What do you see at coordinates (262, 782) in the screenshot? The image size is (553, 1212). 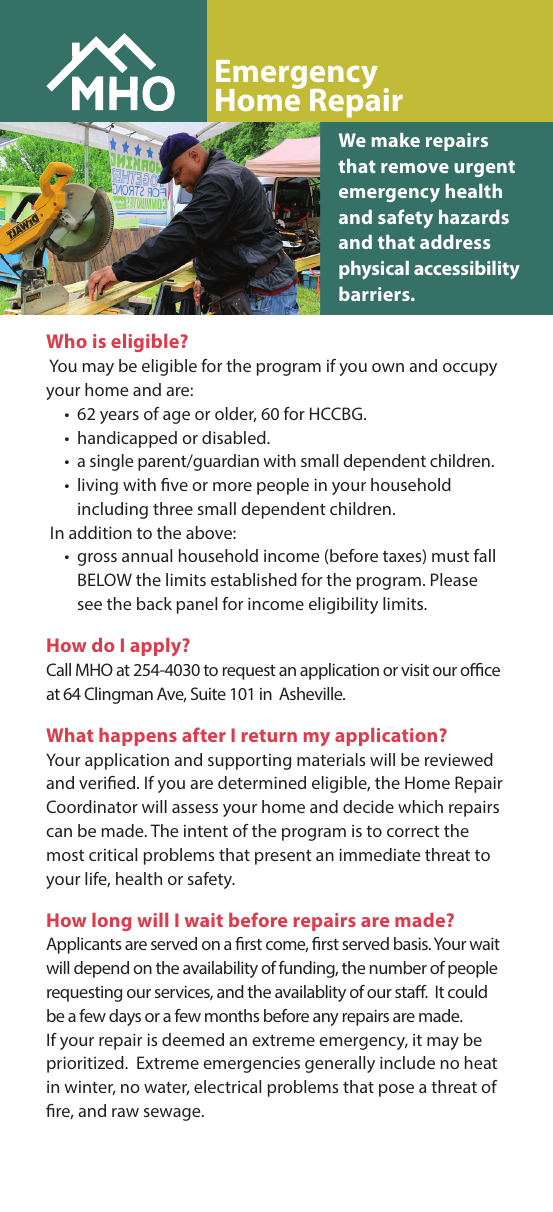 I see `determined` at bounding box center [262, 782].
